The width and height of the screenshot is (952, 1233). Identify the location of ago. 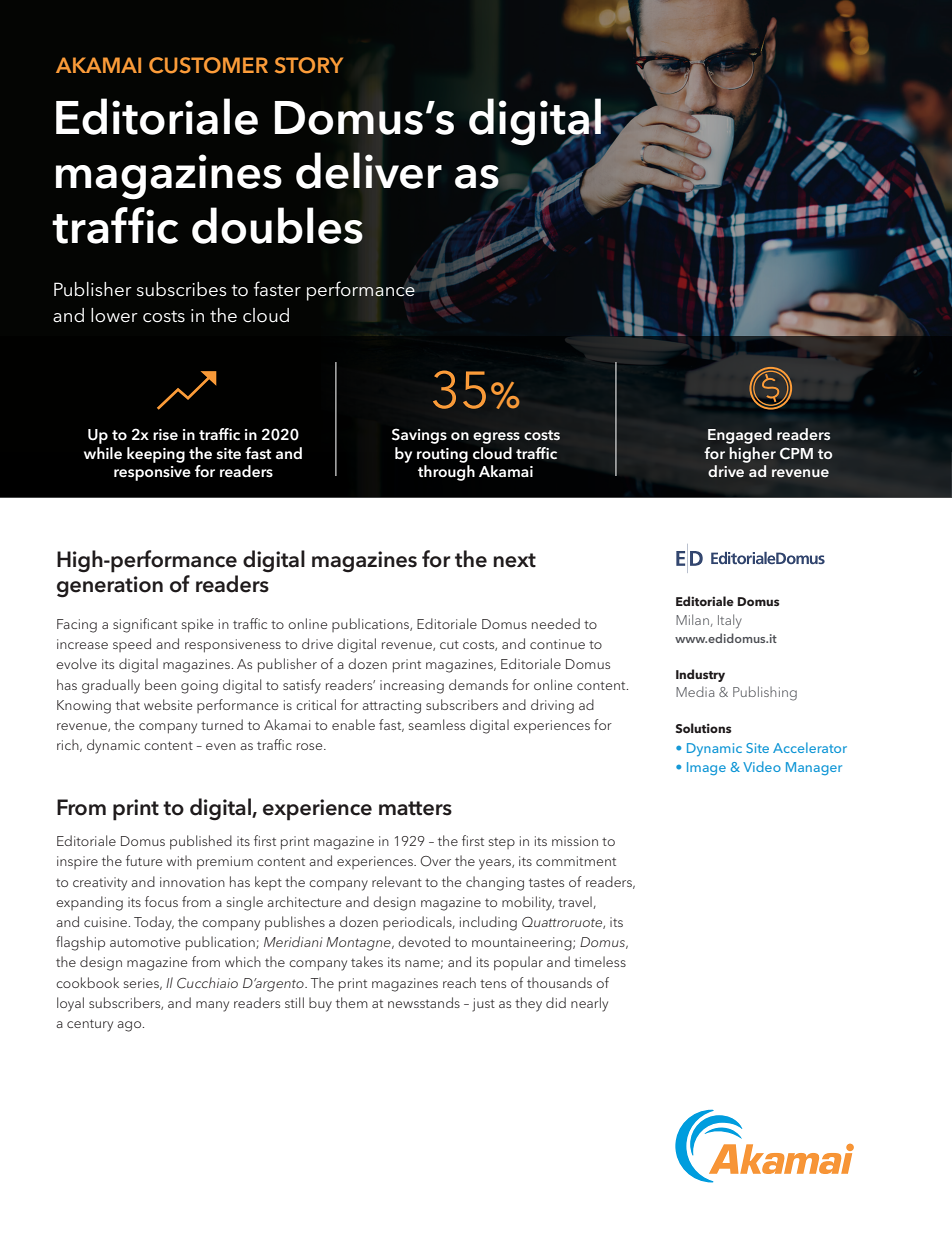
(130, 1026).
